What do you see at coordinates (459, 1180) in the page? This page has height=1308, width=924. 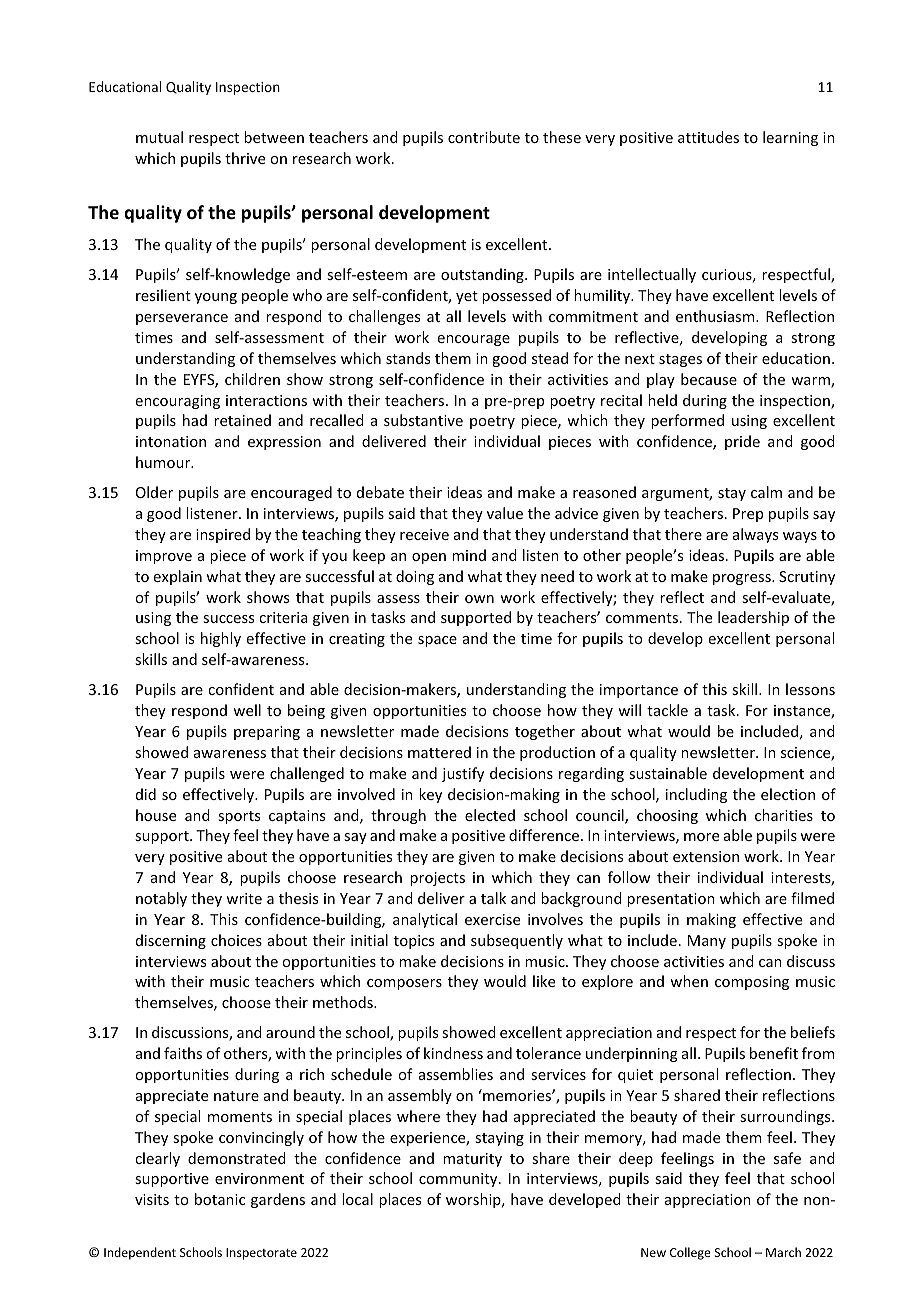 I see `community` at bounding box center [459, 1180].
